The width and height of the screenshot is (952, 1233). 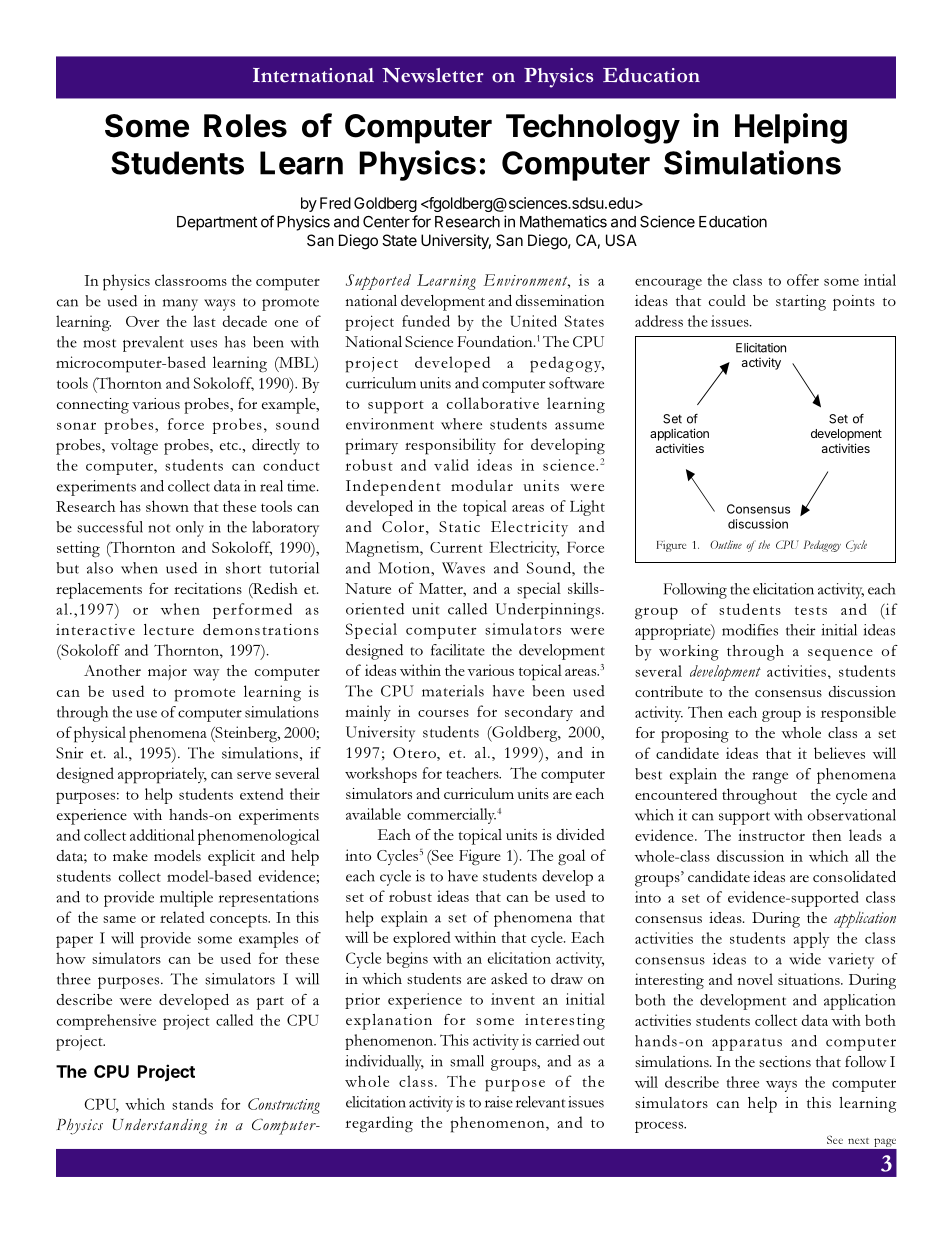 What do you see at coordinates (499, 1102) in the screenshot?
I see `raise` at bounding box center [499, 1102].
